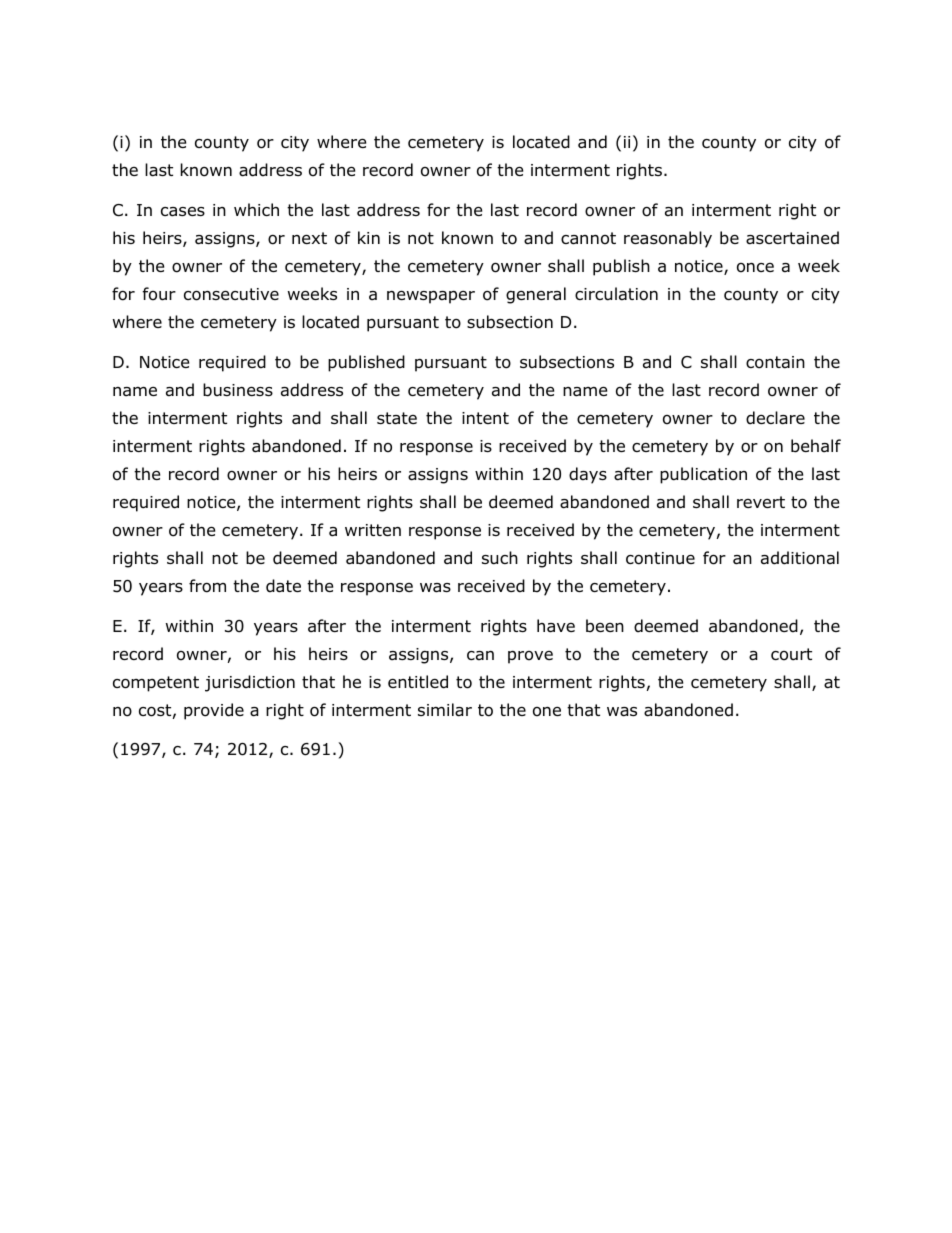 The height and width of the screenshot is (1233, 952). I want to click on which, so click(256, 209).
